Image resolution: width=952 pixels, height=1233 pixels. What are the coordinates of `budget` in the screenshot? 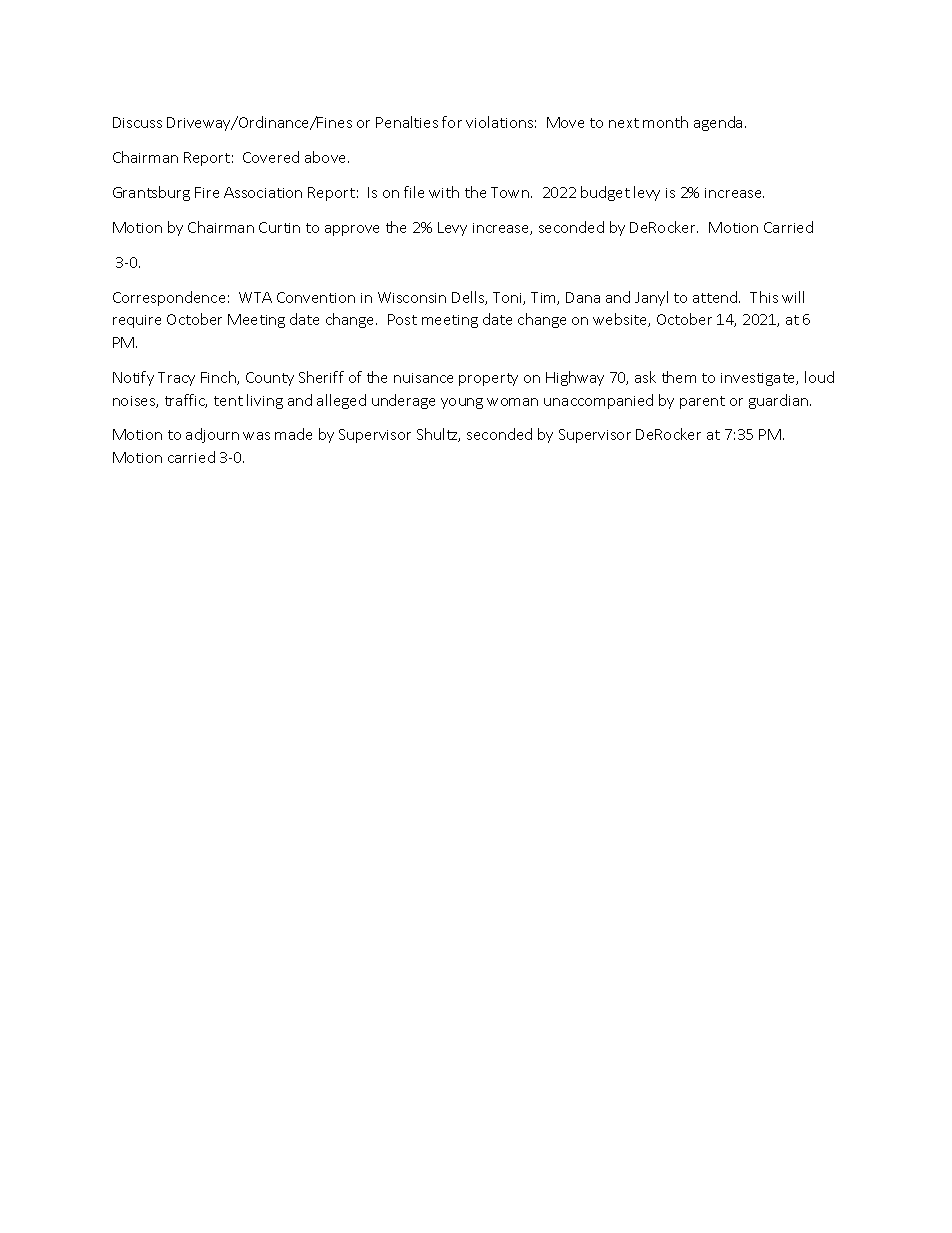 It's located at (605, 193).
